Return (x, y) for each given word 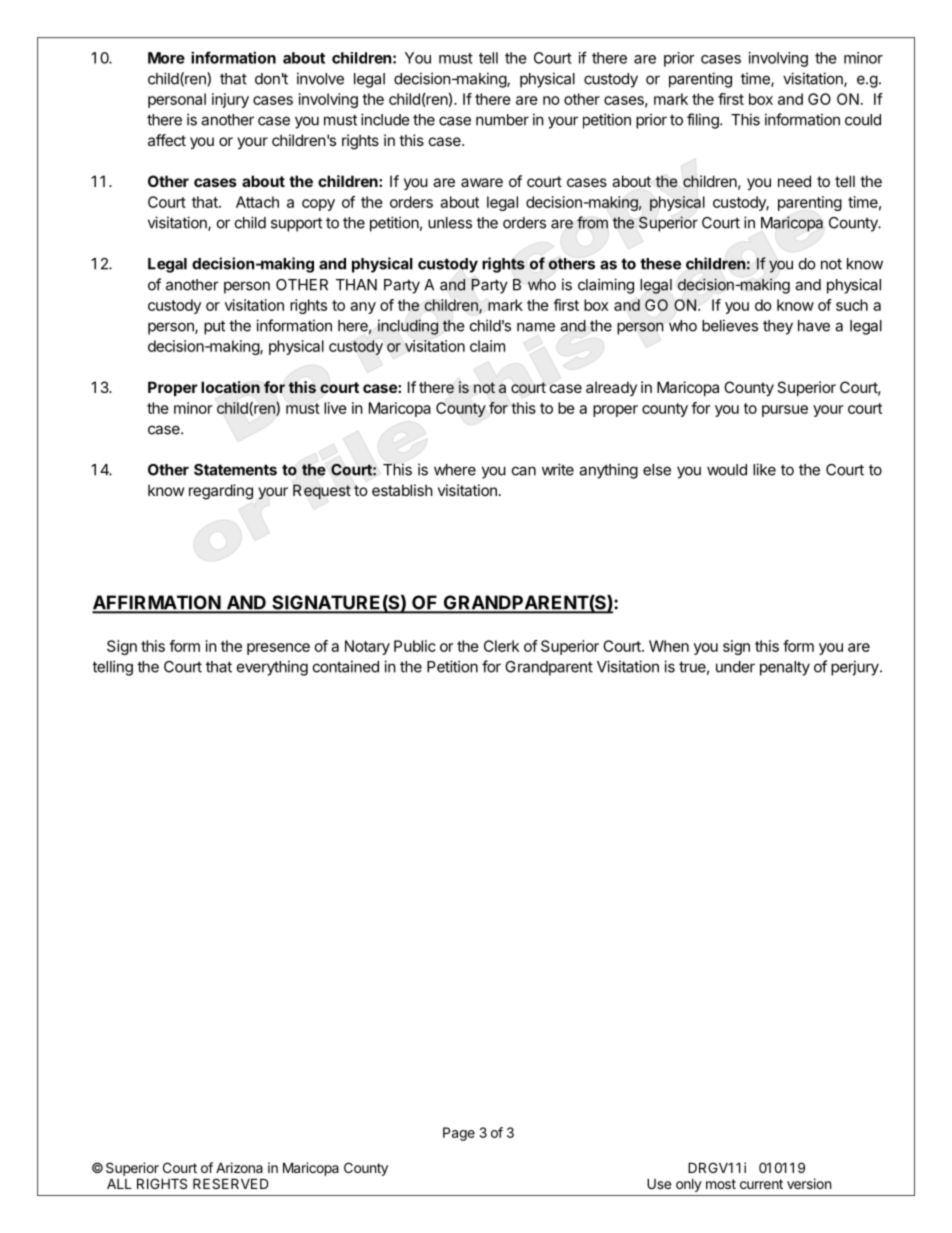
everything (272, 668)
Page (459, 1134)
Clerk (501, 646)
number (502, 120)
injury (230, 100)
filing (704, 121)
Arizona (239, 1167)
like (764, 469)
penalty (785, 668)
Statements (235, 470)
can (524, 471)
